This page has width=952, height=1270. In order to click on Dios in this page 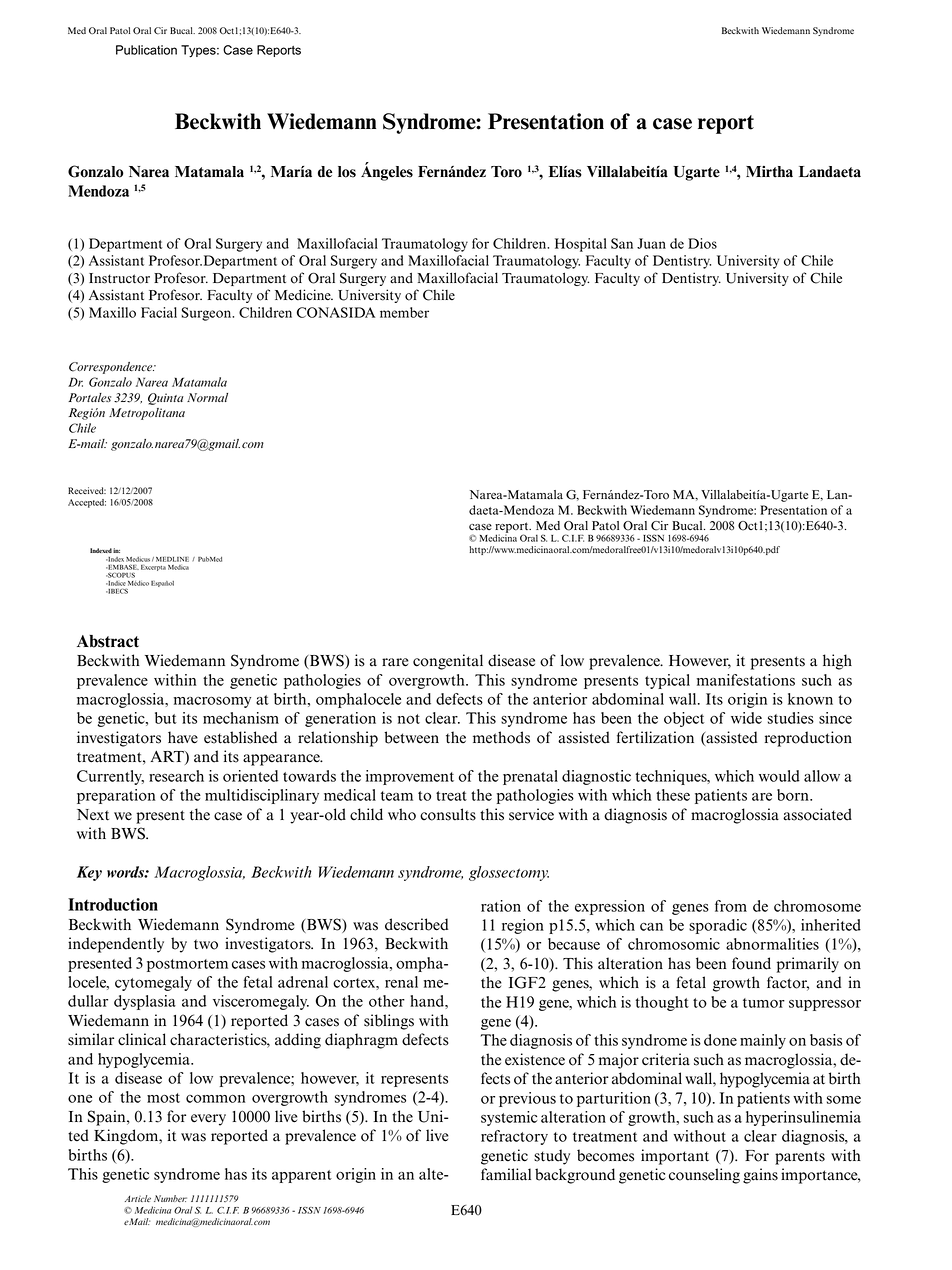, I will do `click(702, 243)`.
